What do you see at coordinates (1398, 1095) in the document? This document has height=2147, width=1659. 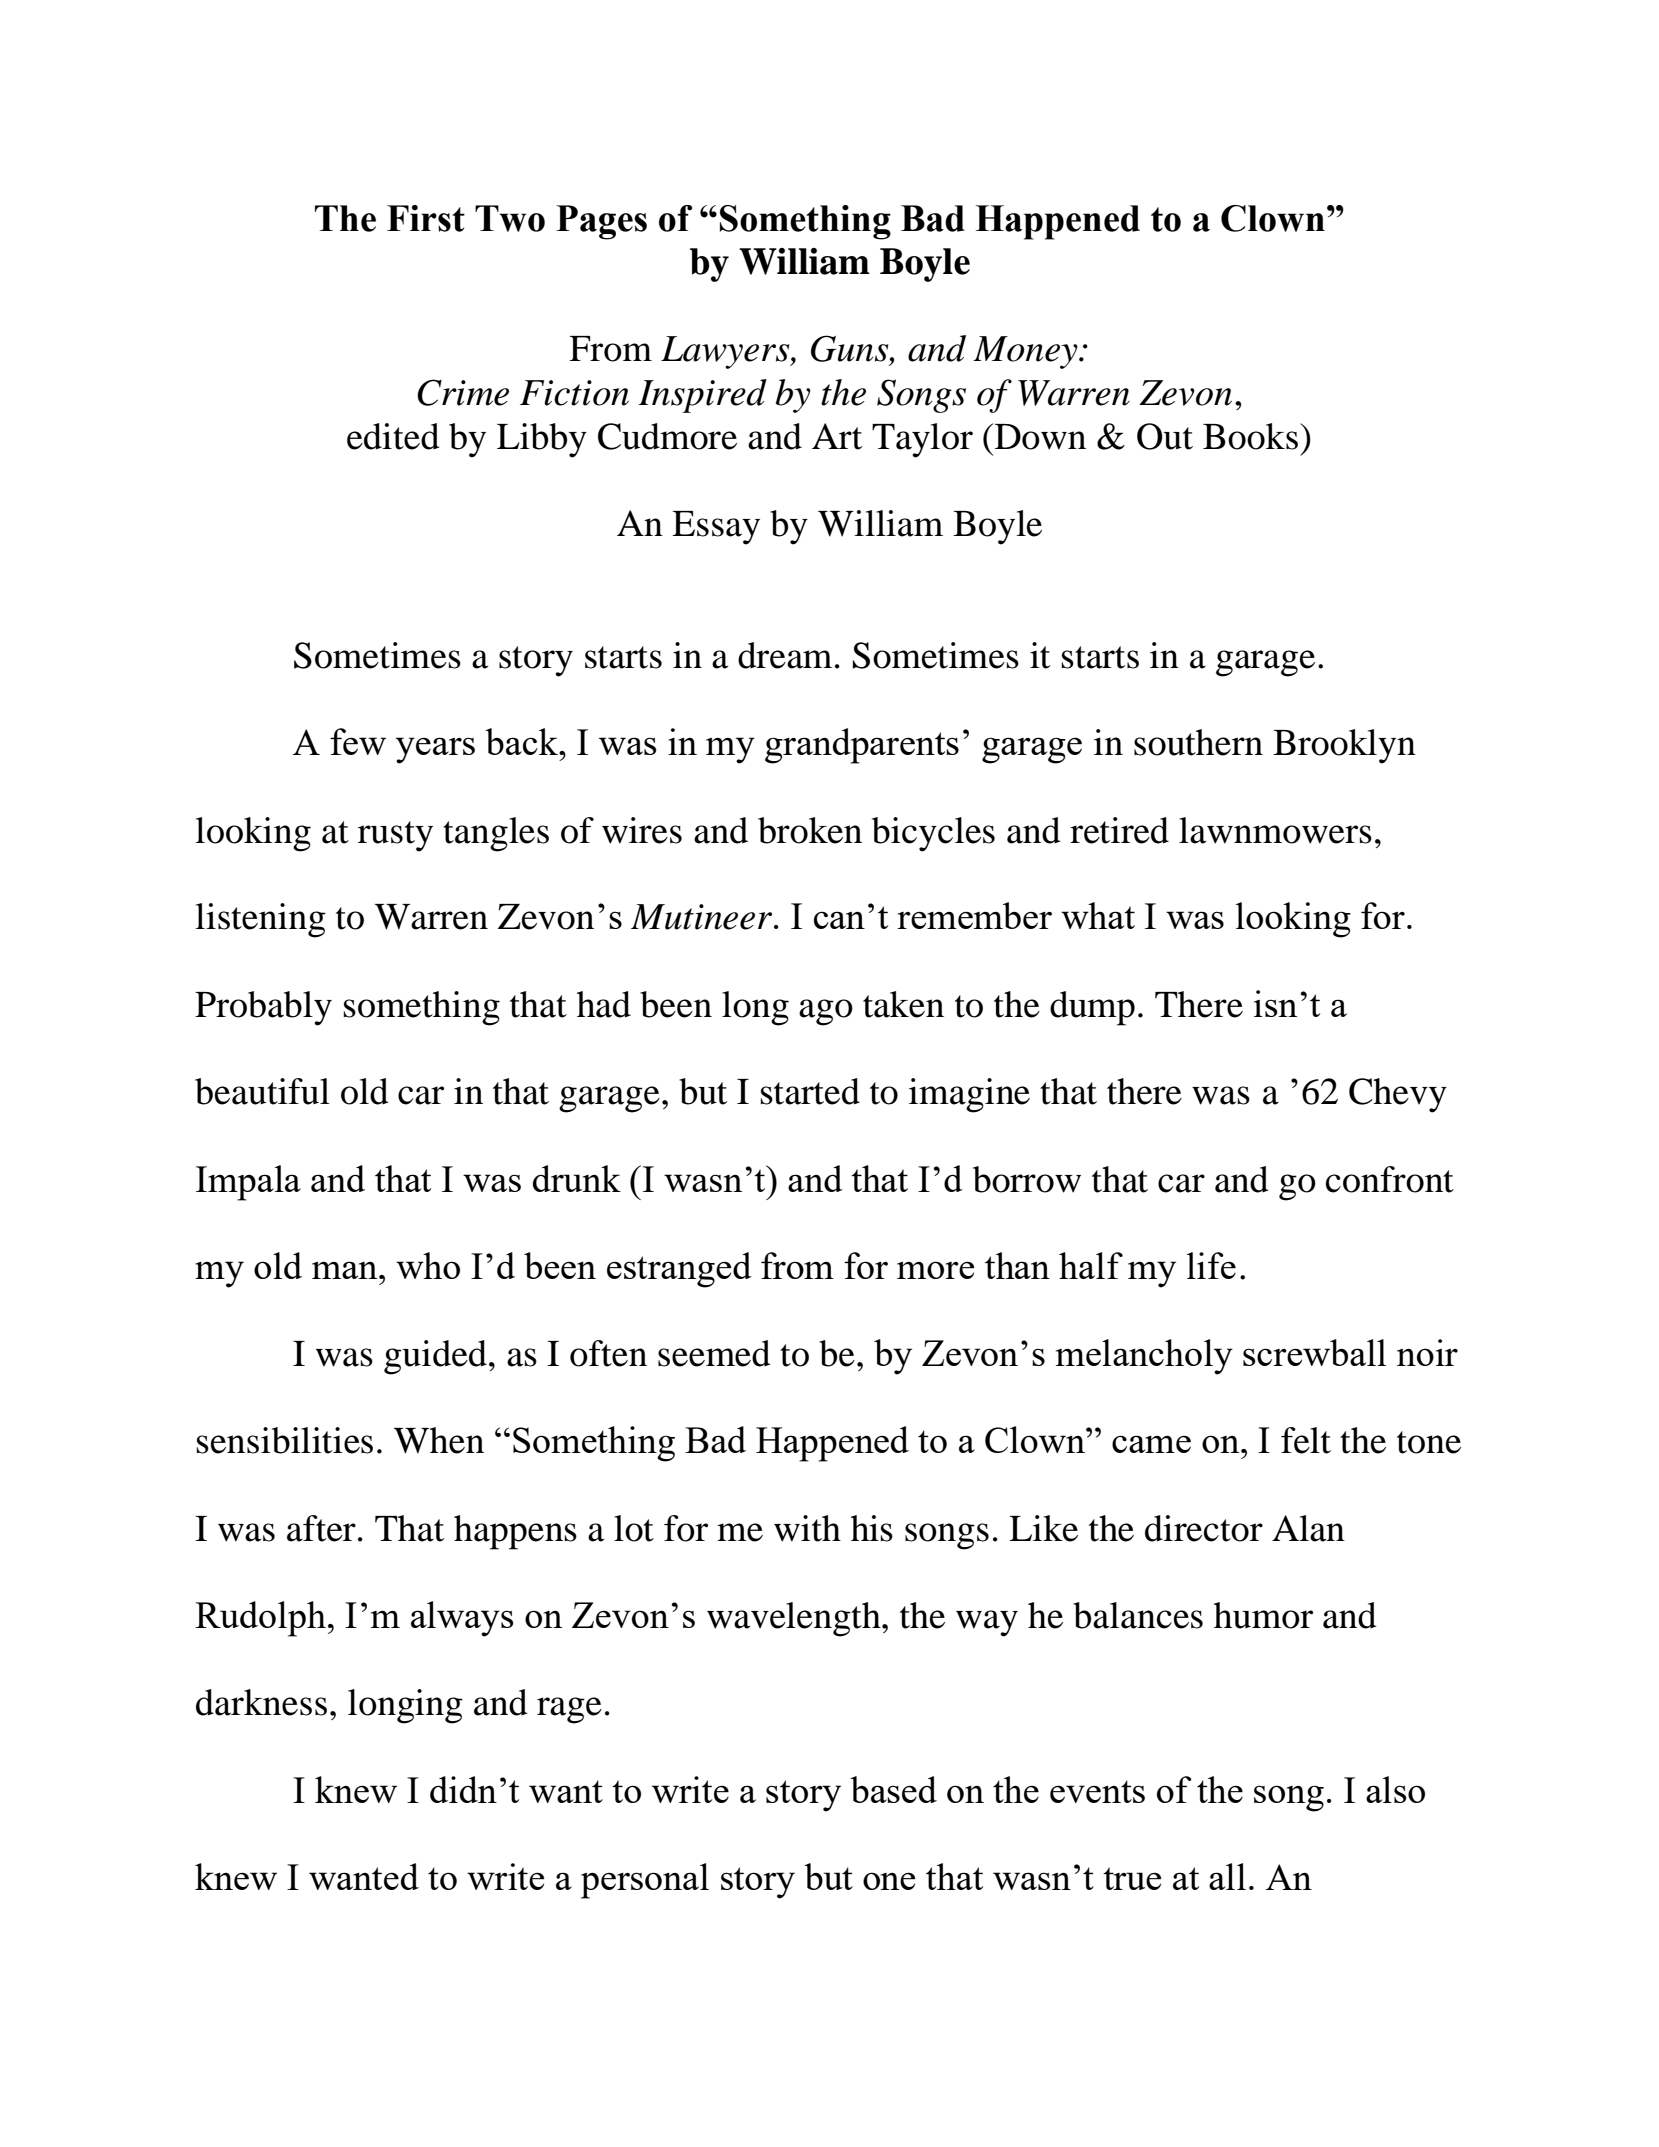 I see `Chevy` at bounding box center [1398, 1095].
